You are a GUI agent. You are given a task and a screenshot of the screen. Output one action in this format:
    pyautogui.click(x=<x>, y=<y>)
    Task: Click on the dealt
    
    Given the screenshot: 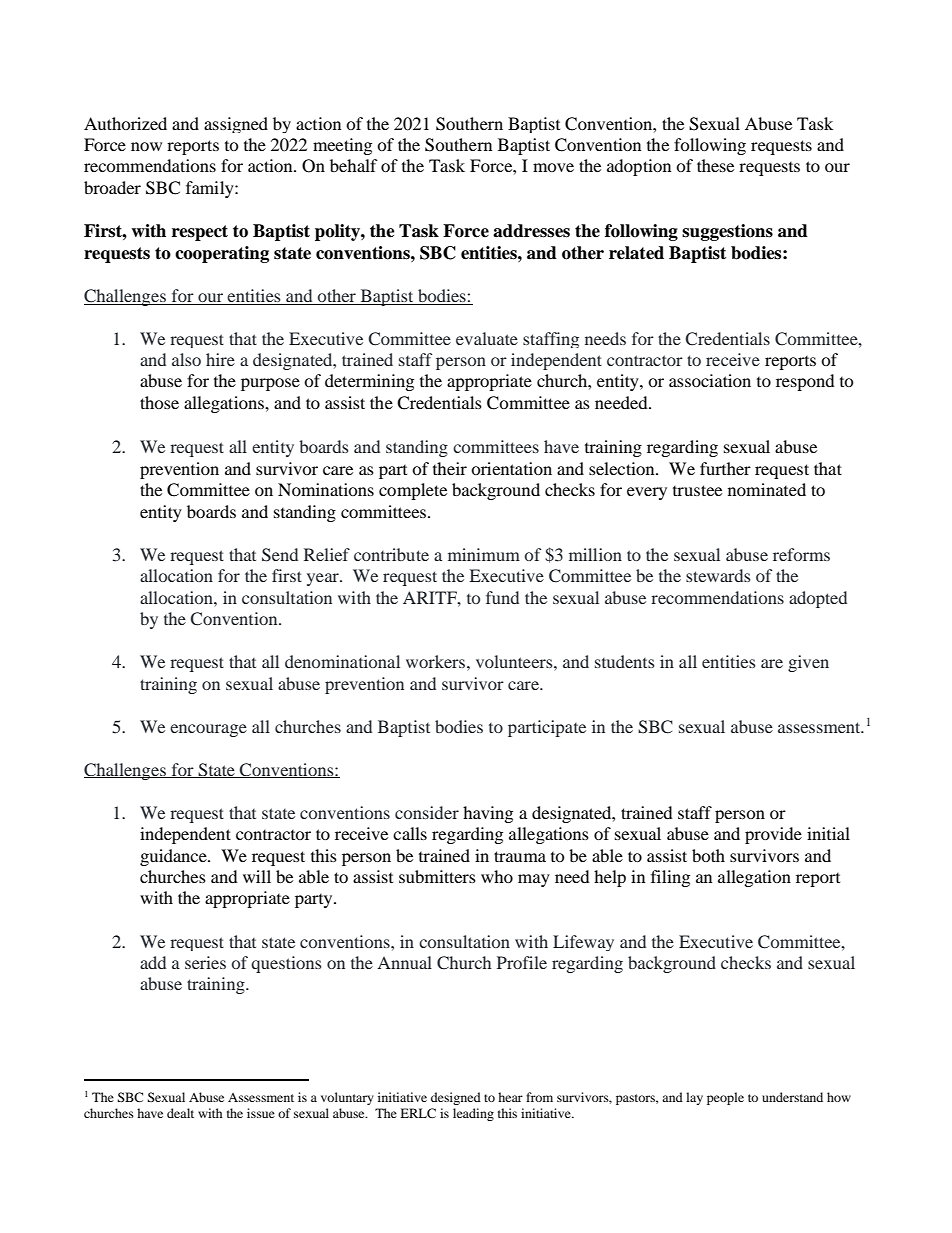 What is the action you would take?
    pyautogui.click(x=180, y=1113)
